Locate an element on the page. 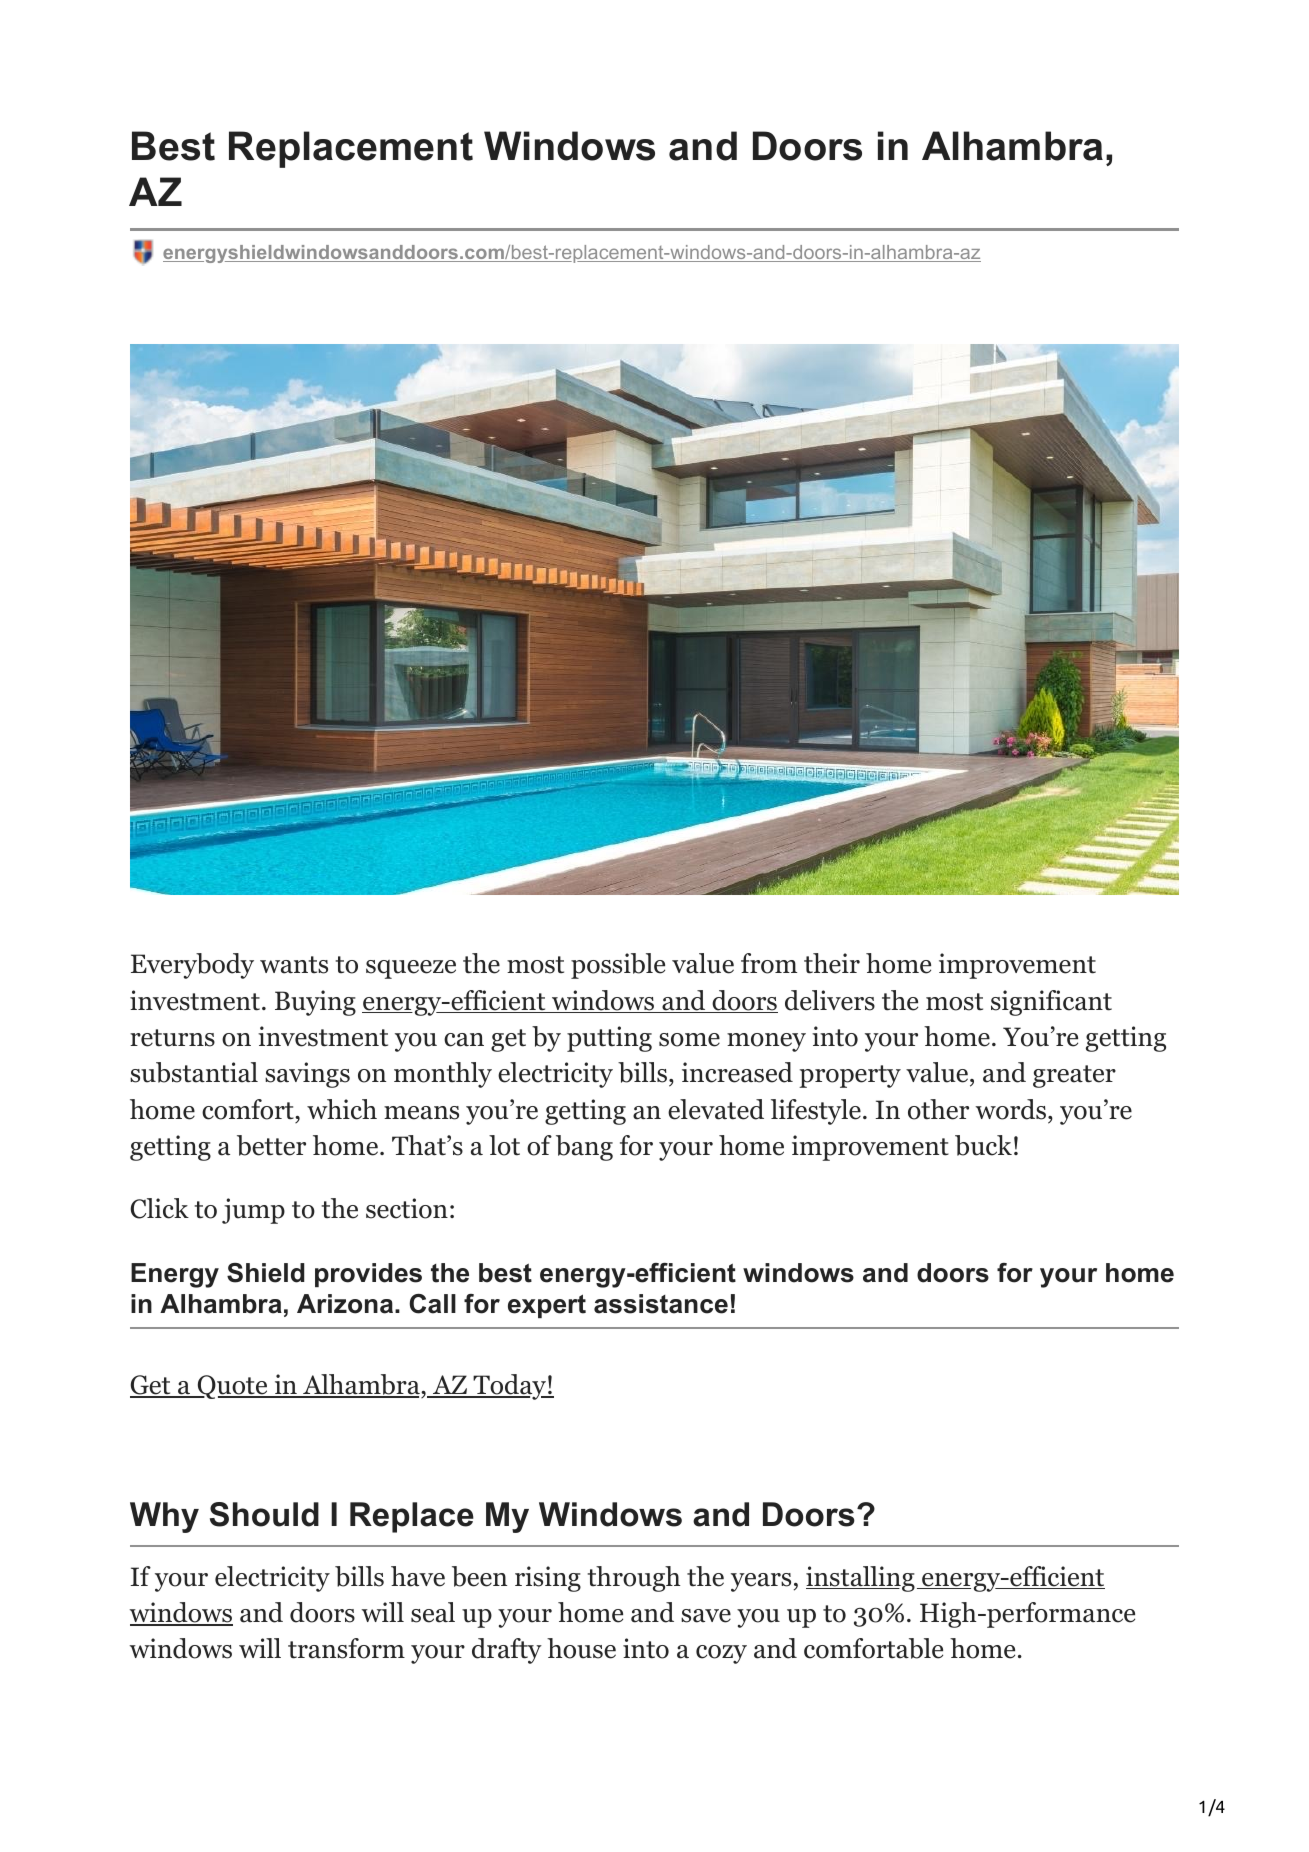 This document has height=1852, width=1309. Arizona is located at coordinates (345, 1304).
